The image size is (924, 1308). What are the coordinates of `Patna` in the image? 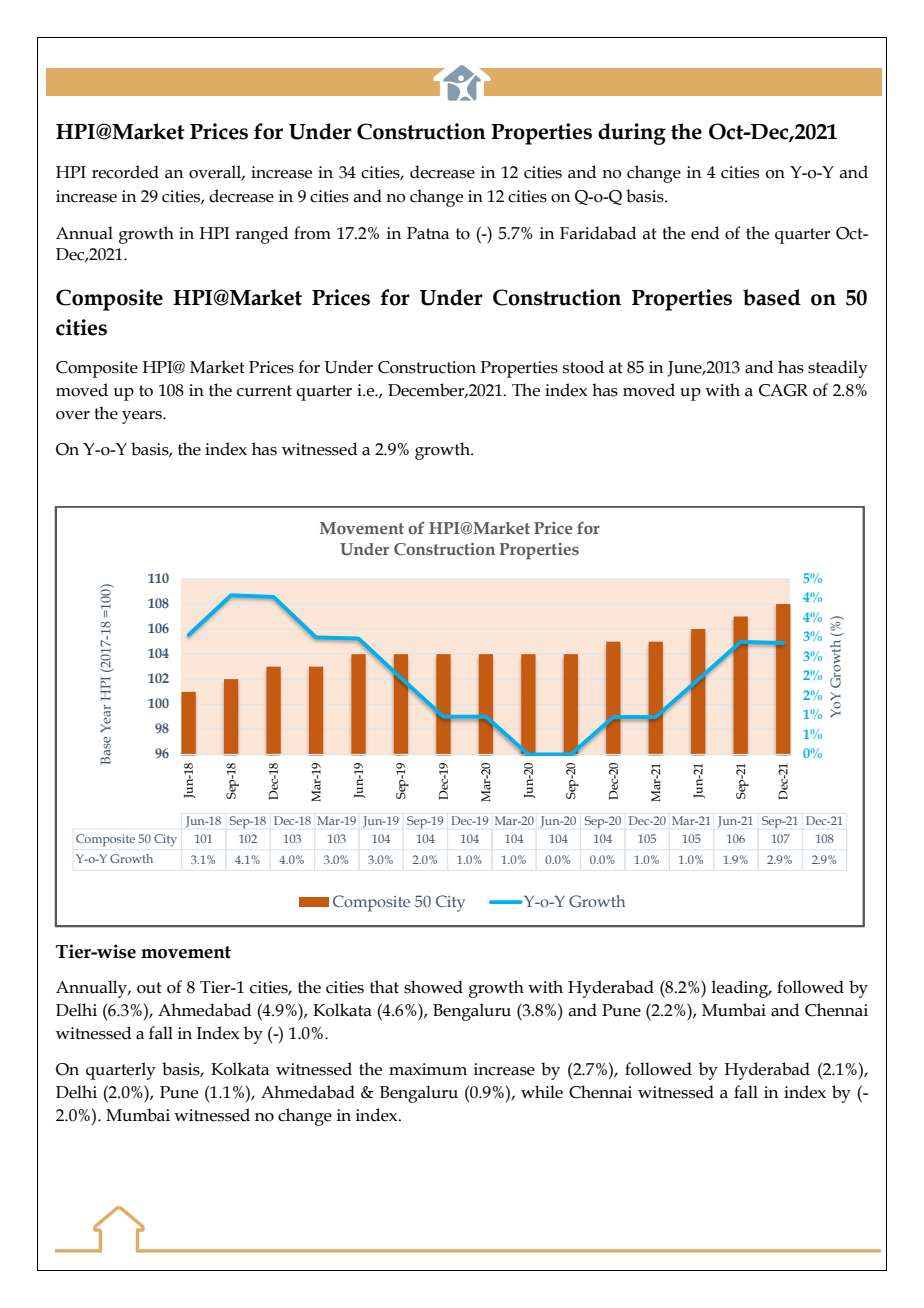 It's located at (428, 233).
